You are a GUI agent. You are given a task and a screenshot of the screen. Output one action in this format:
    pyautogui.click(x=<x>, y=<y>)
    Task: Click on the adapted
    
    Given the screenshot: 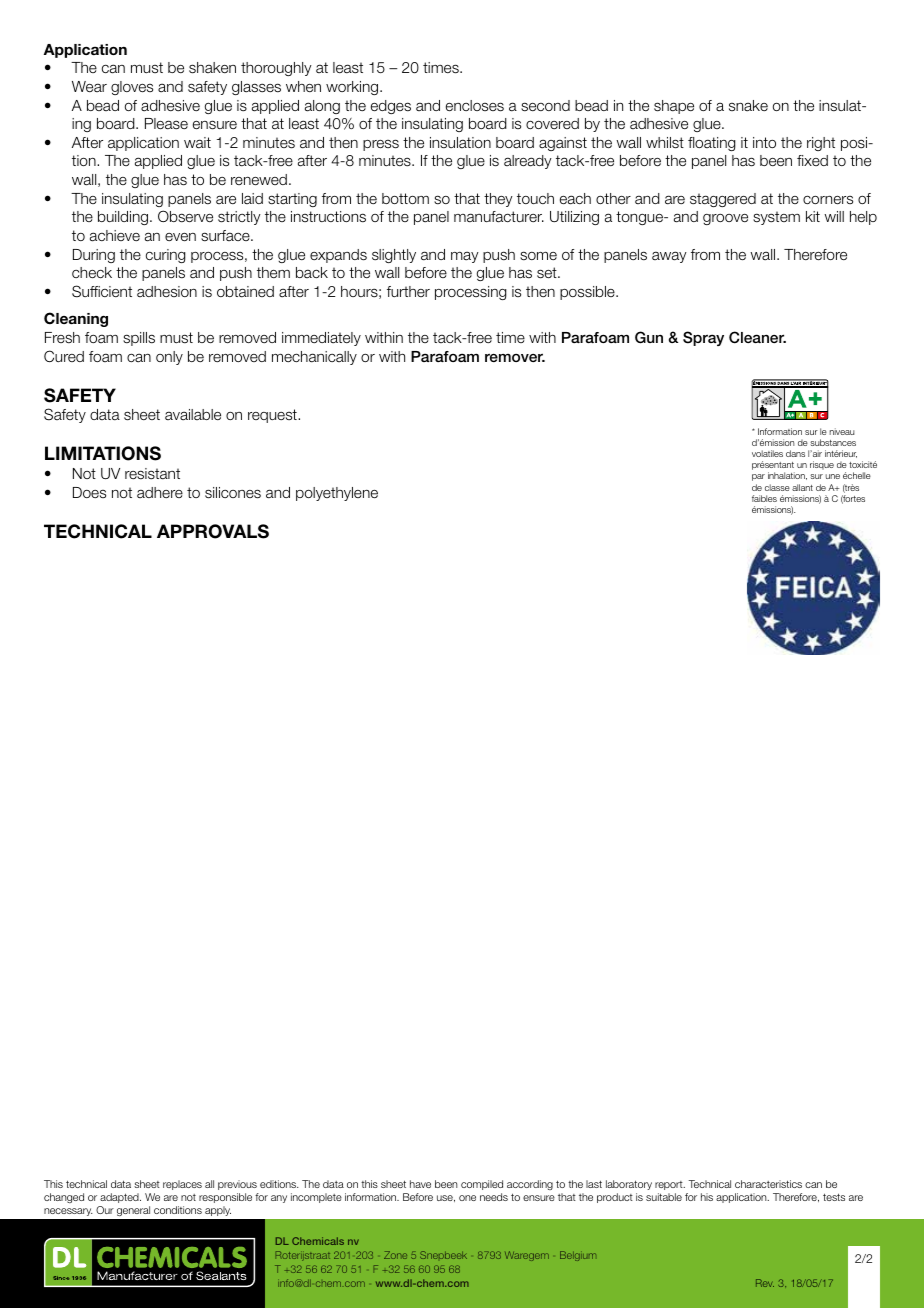 What is the action you would take?
    pyautogui.click(x=120, y=1198)
